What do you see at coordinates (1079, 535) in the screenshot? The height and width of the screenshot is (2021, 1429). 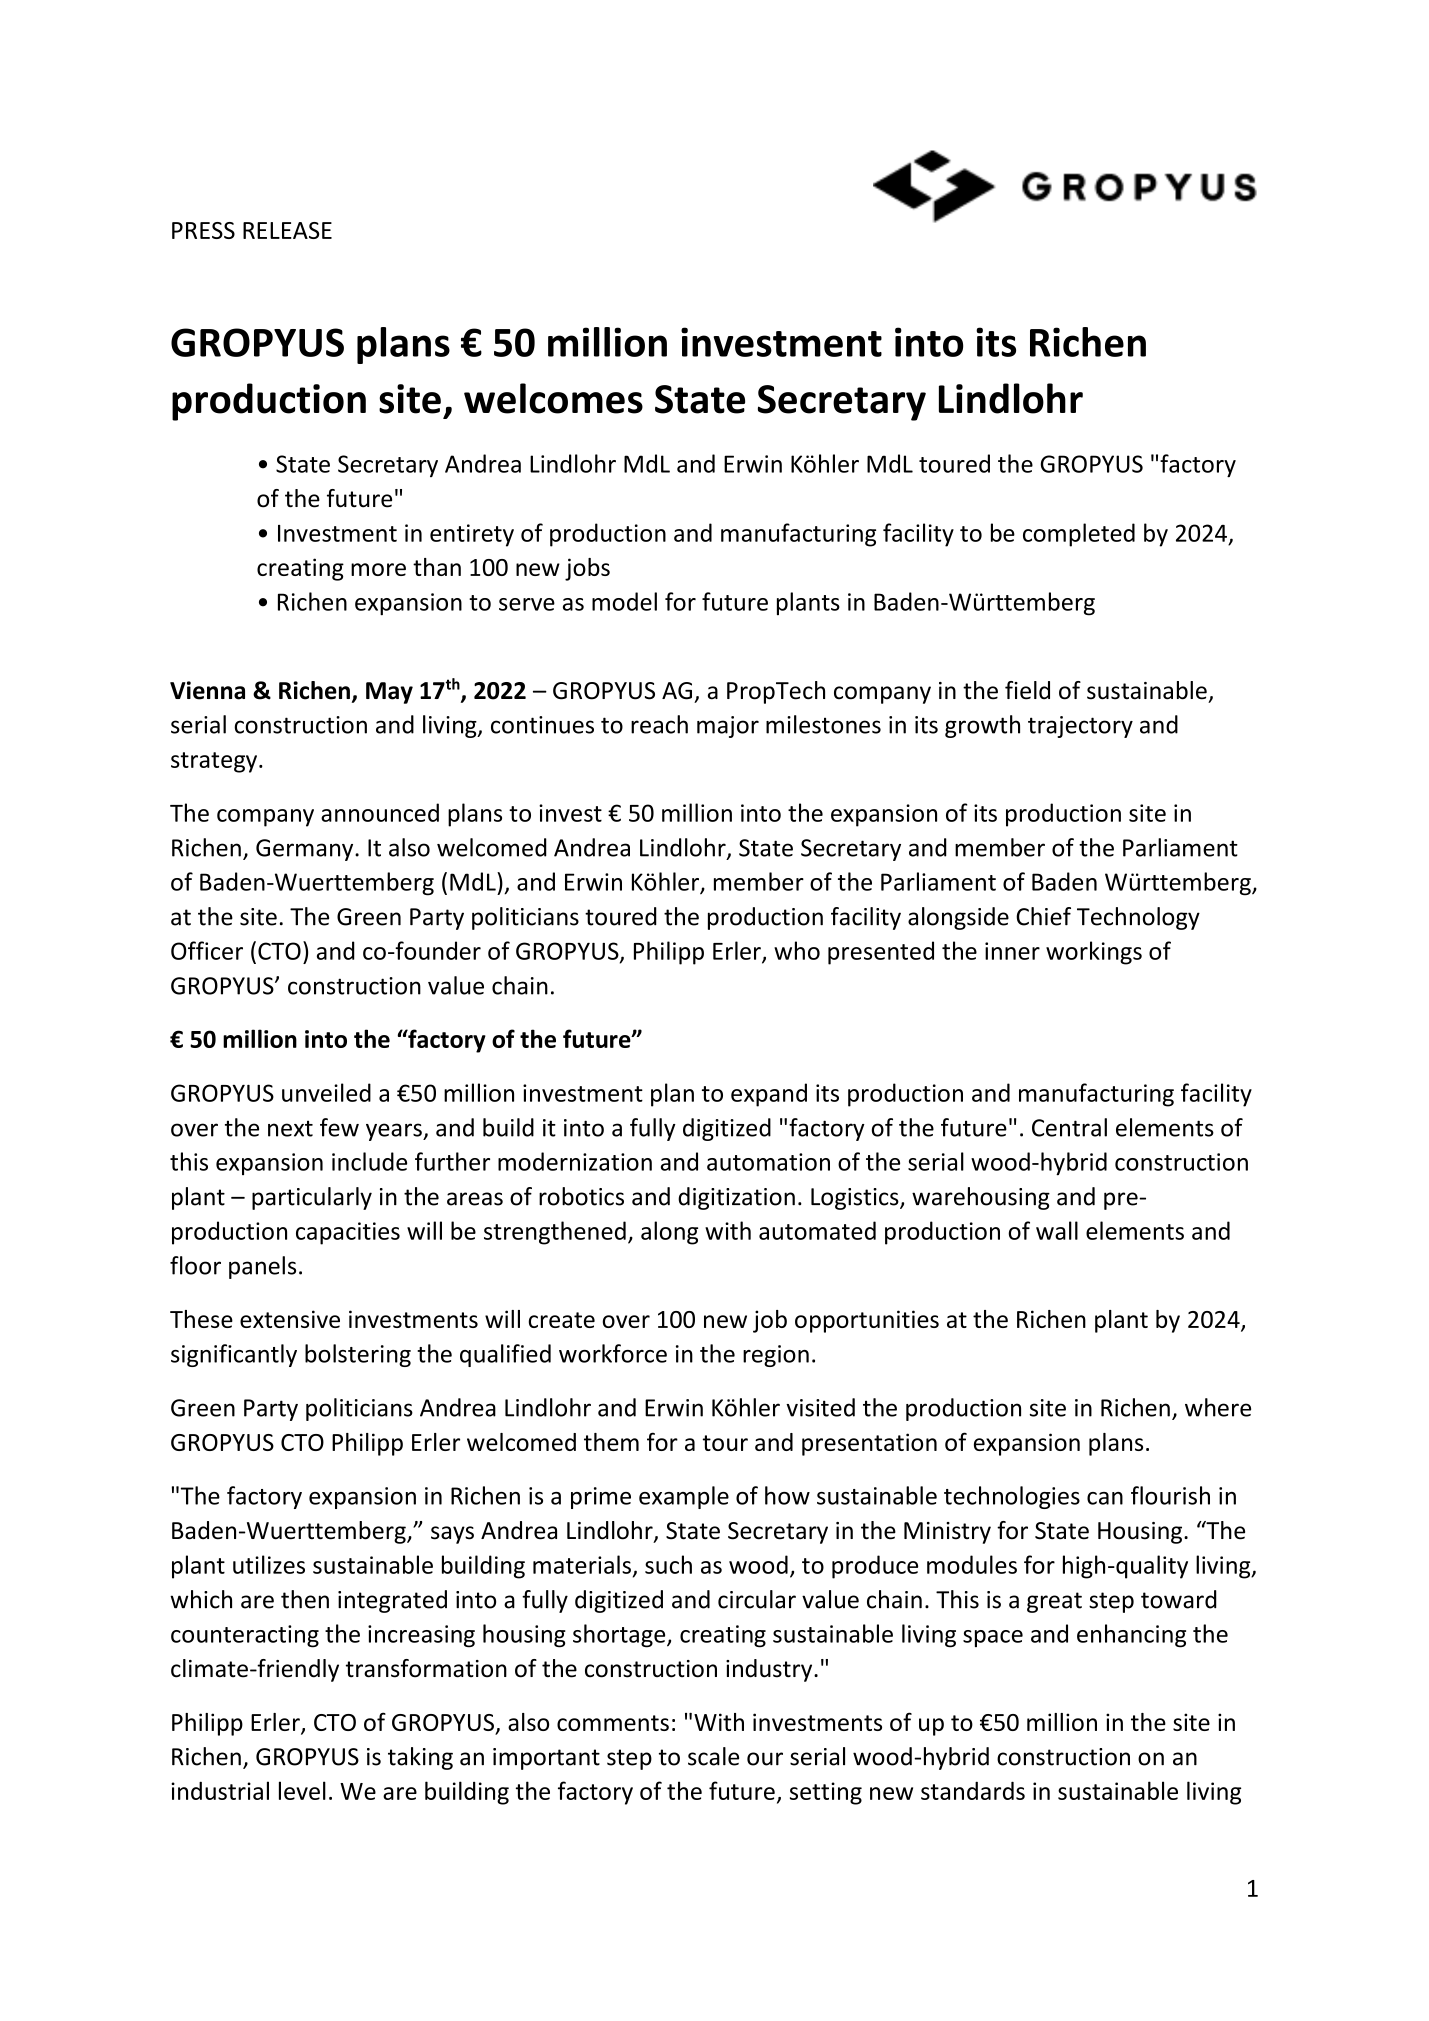 I see `completed` at bounding box center [1079, 535].
